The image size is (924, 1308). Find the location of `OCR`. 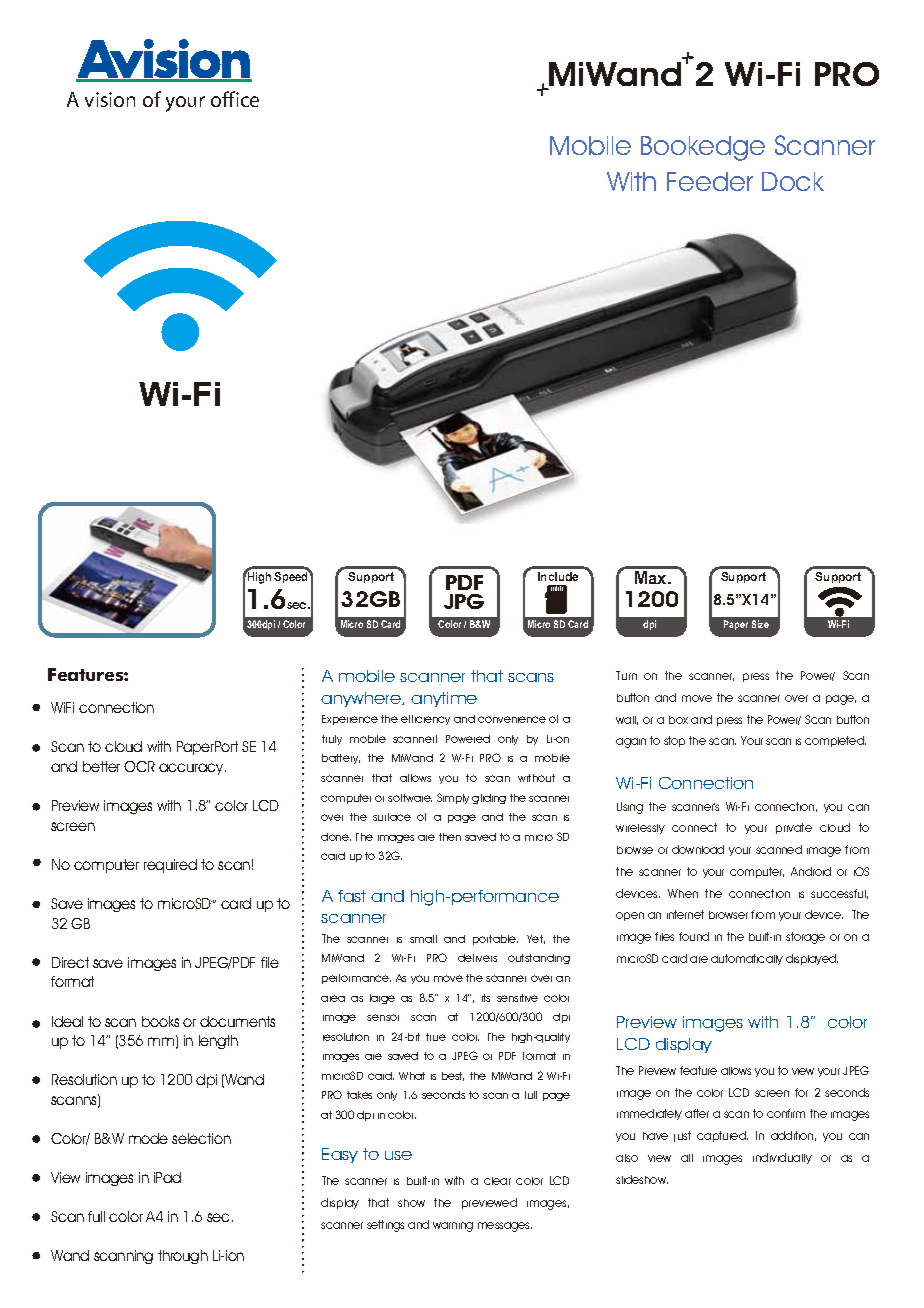

OCR is located at coordinates (139, 766).
